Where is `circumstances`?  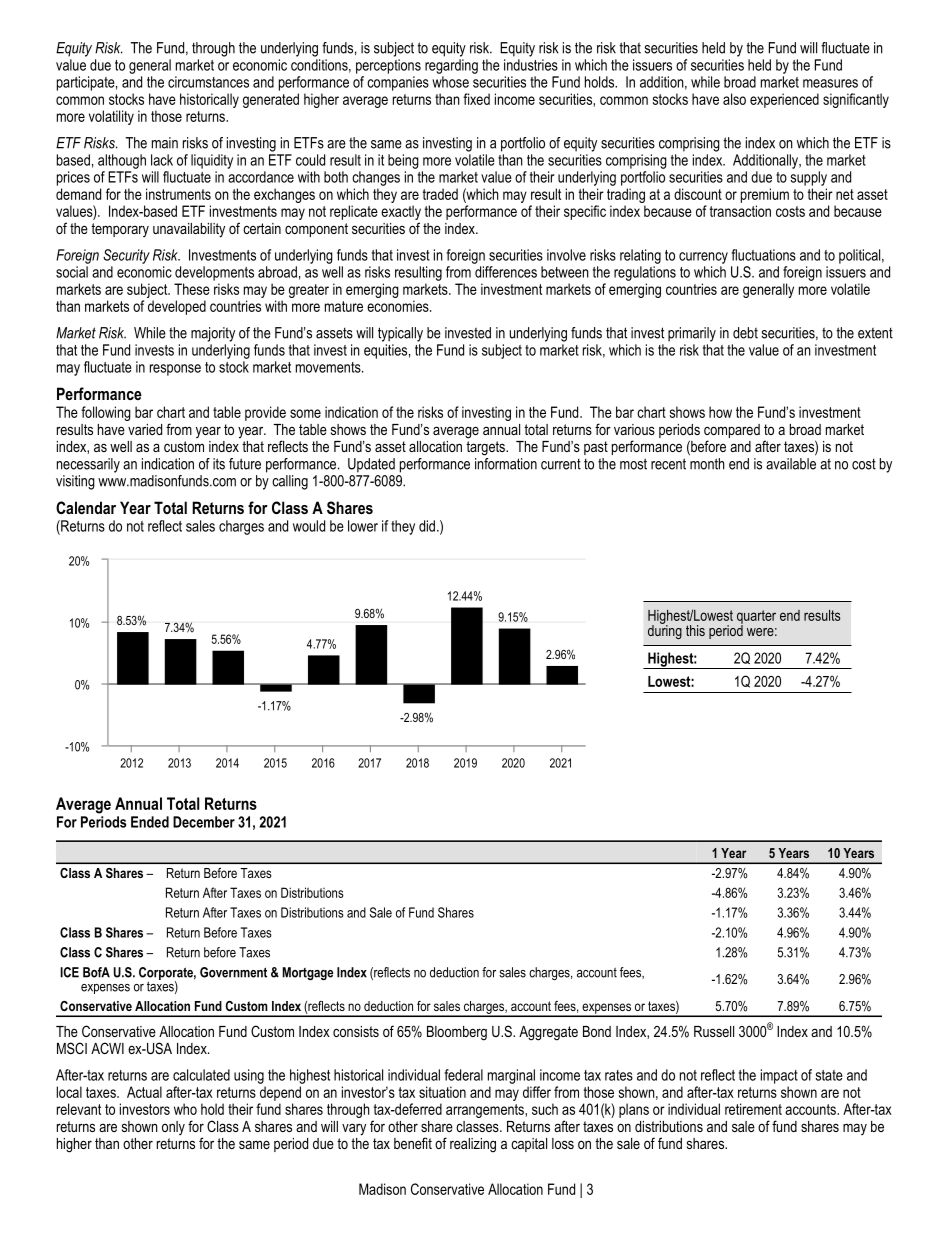 circumstances is located at coordinates (208, 82).
